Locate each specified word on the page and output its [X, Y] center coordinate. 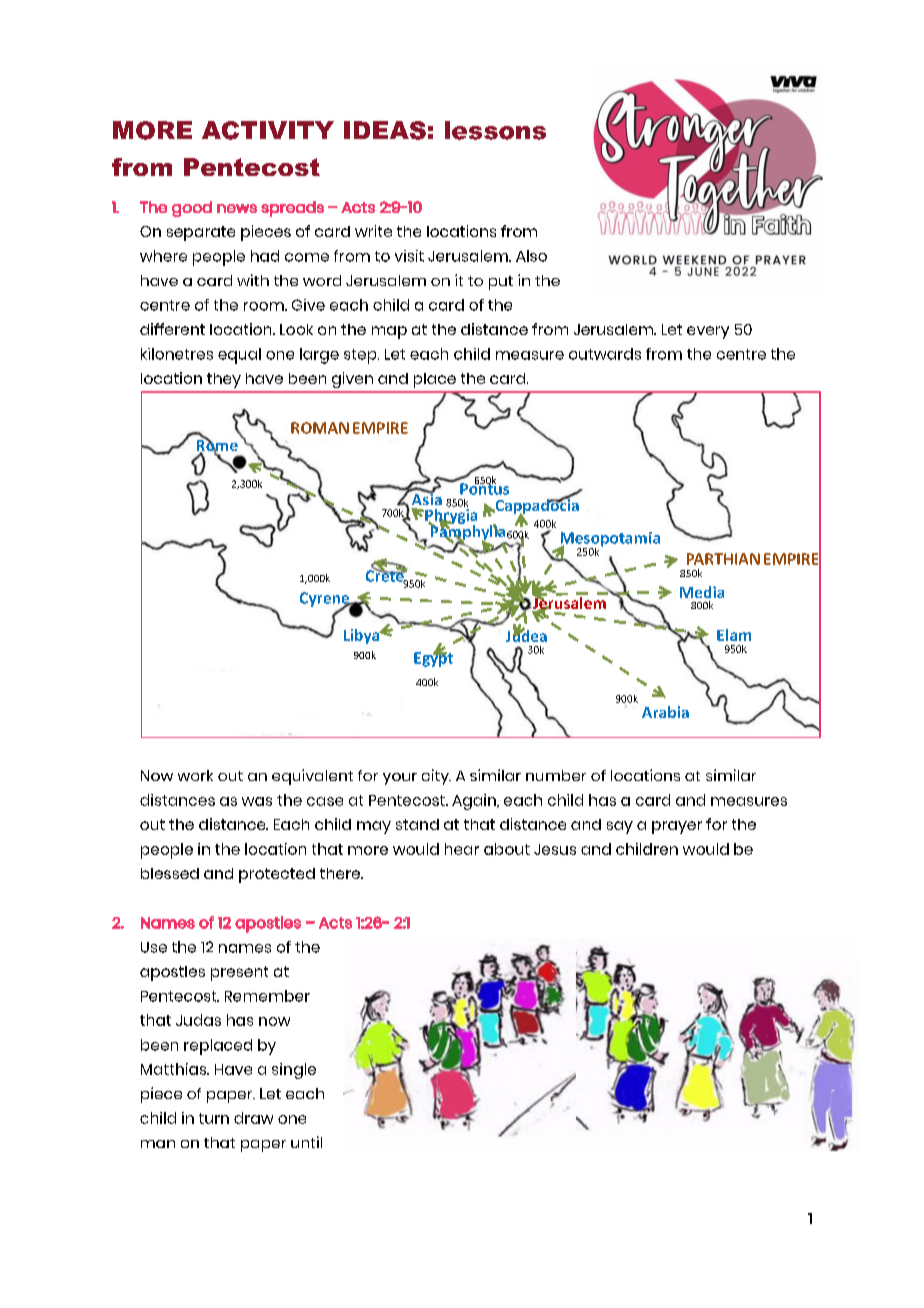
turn [214, 1118]
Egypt [433, 658]
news [237, 208]
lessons [495, 130]
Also [531, 256]
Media [702, 592]
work [195, 775]
